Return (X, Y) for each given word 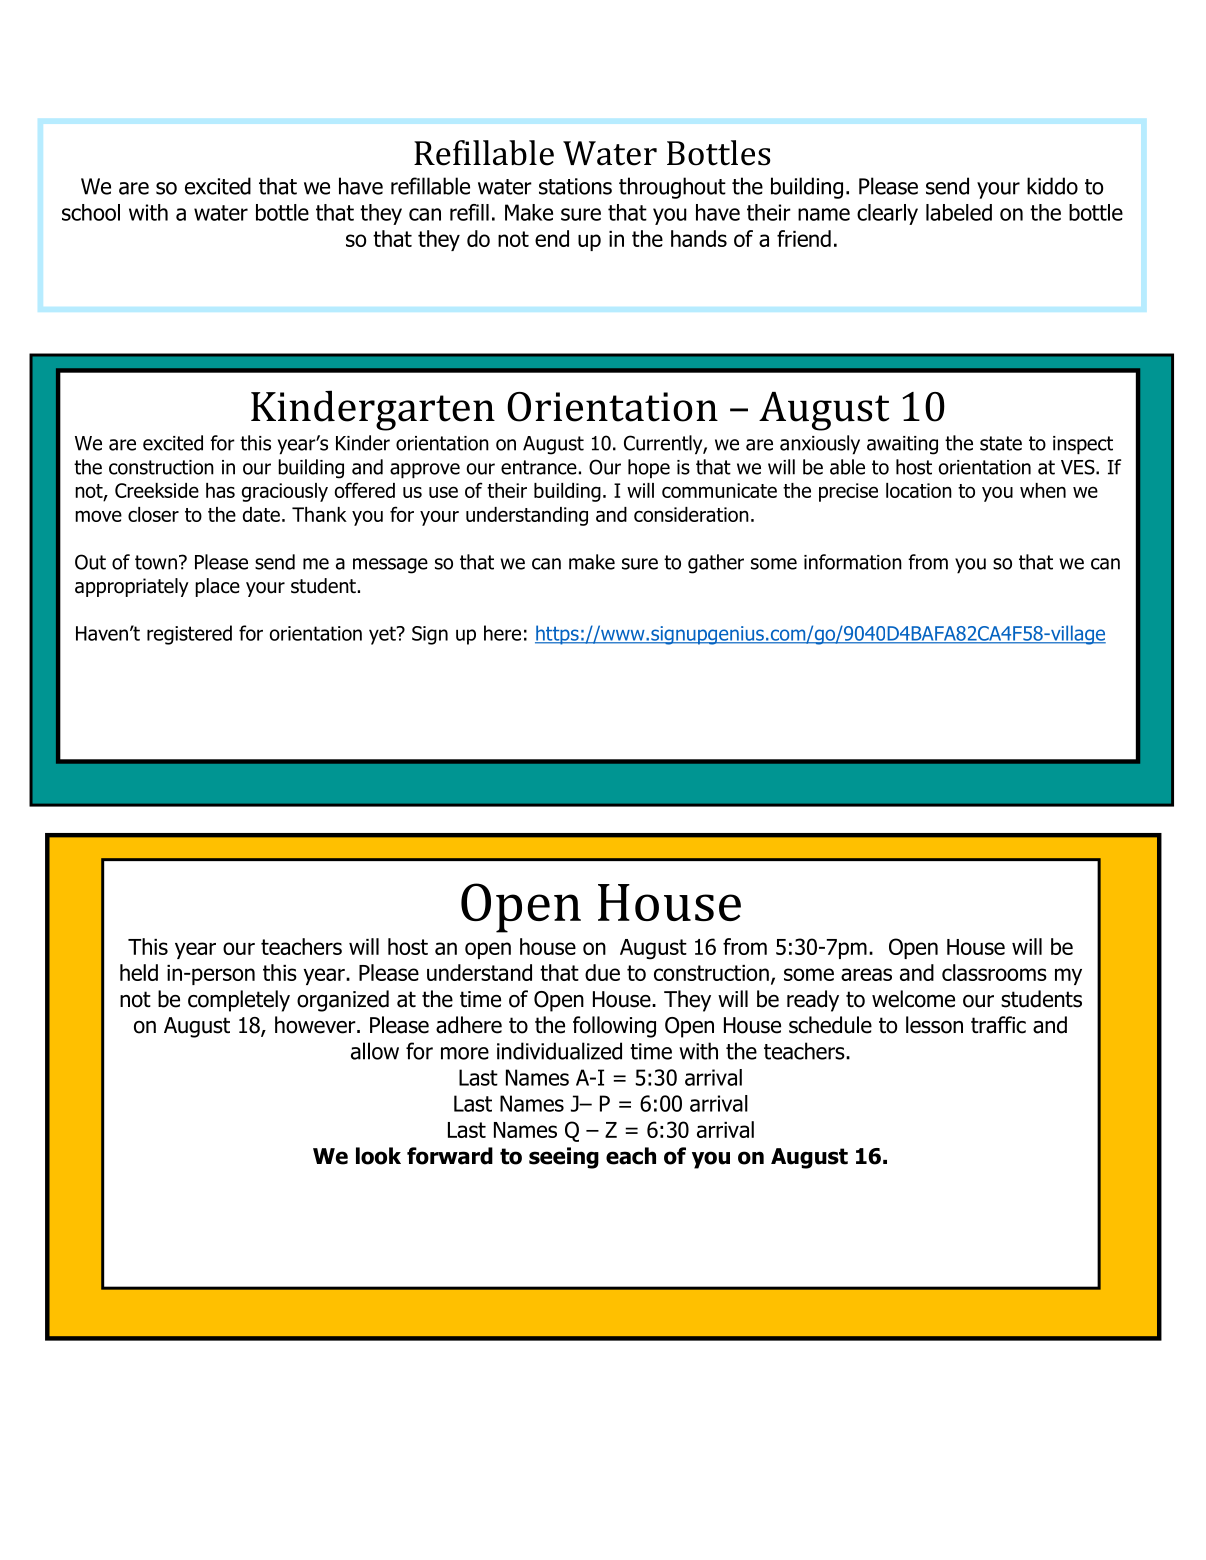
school (91, 212)
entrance (539, 467)
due (602, 972)
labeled (959, 212)
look (378, 1156)
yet (383, 635)
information (853, 562)
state (1001, 443)
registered (189, 635)
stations (575, 186)
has (220, 490)
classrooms (994, 972)
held (139, 972)
